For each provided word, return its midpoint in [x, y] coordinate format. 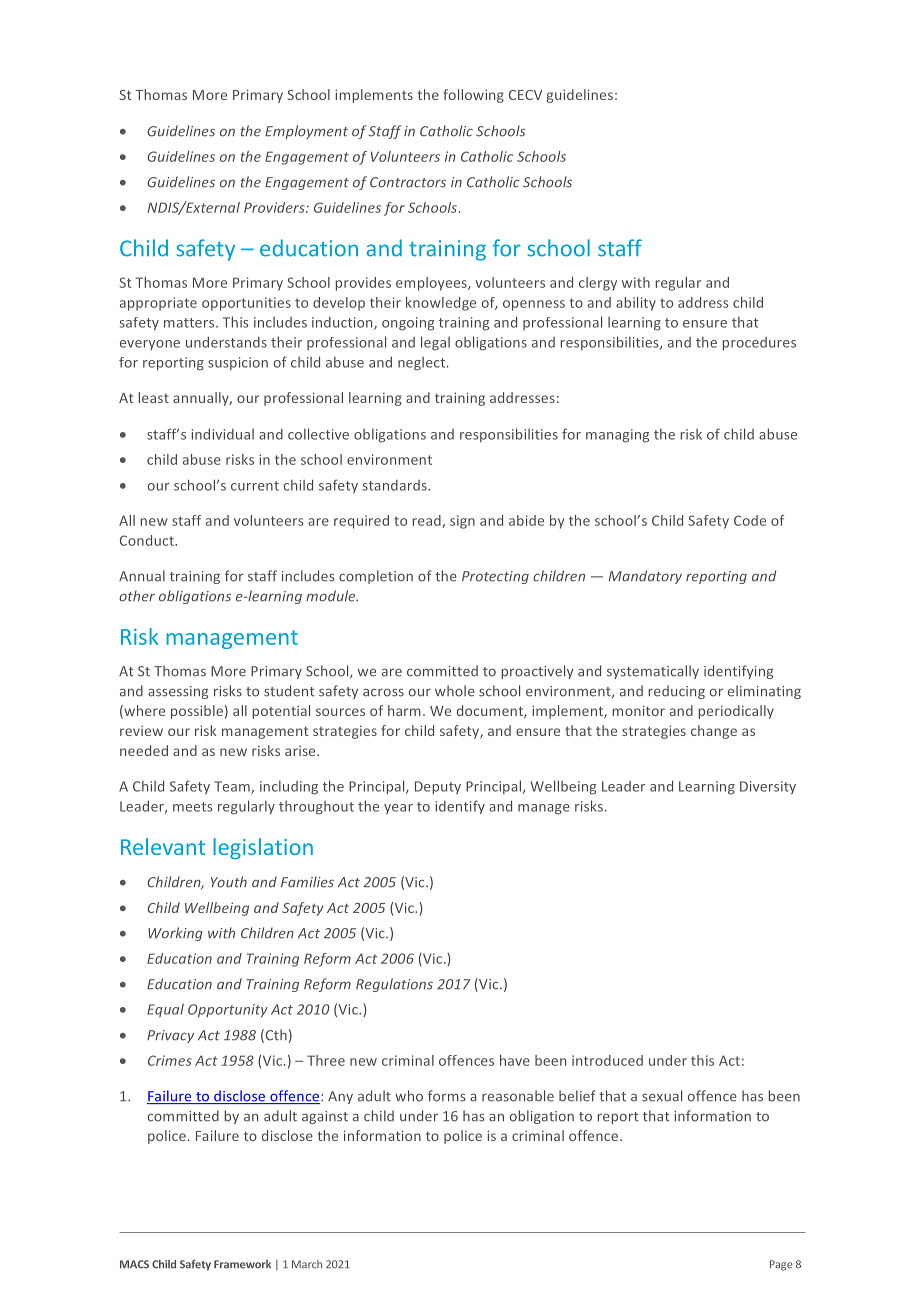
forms [446, 1096]
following [473, 96]
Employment [306, 132]
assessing [178, 692]
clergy [598, 284]
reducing [676, 692]
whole [455, 691]
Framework [242, 1264]
